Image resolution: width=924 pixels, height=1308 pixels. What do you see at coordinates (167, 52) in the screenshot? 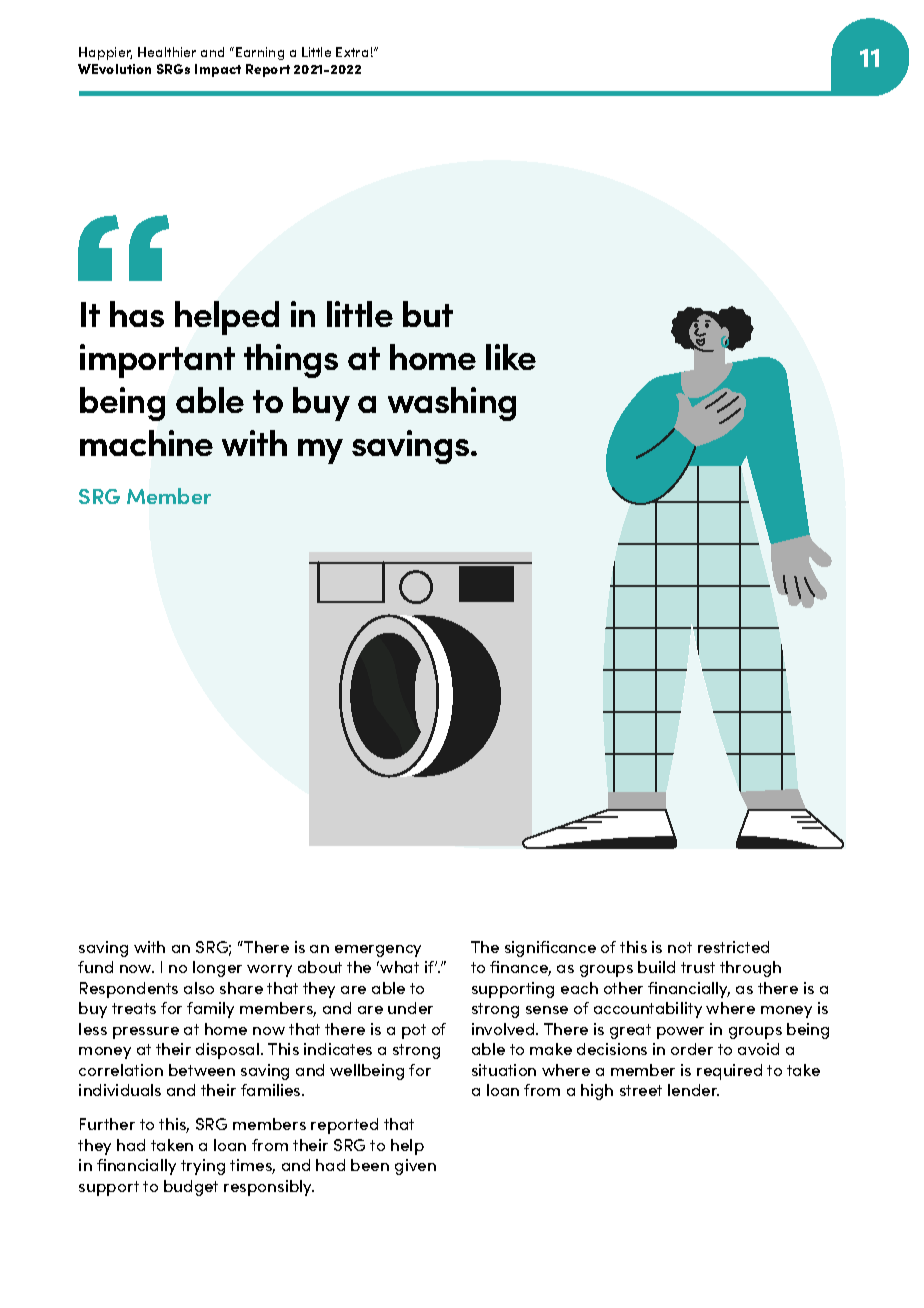
I see `Healthier` at bounding box center [167, 52].
